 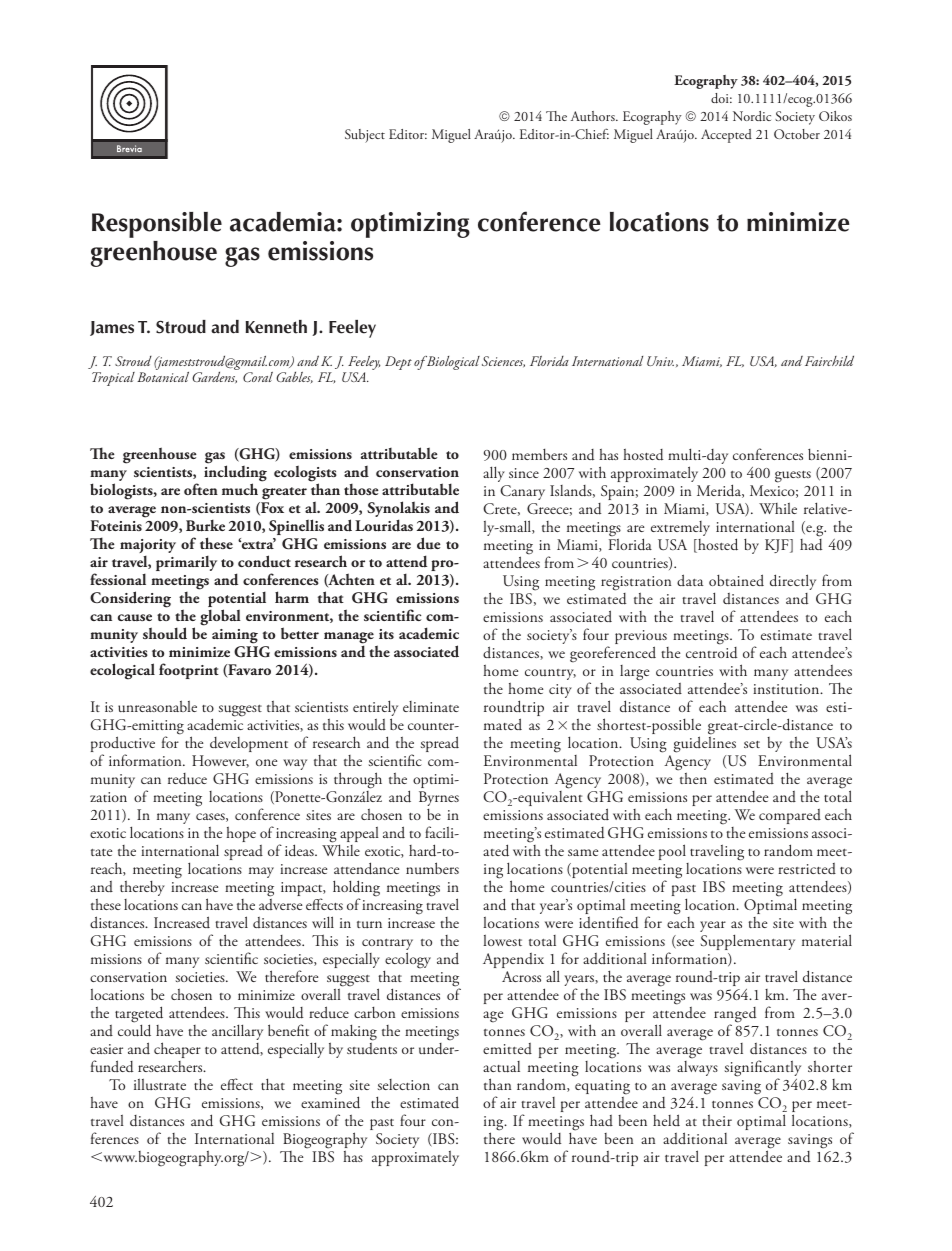 I want to click on eliminate, so click(x=431, y=706).
